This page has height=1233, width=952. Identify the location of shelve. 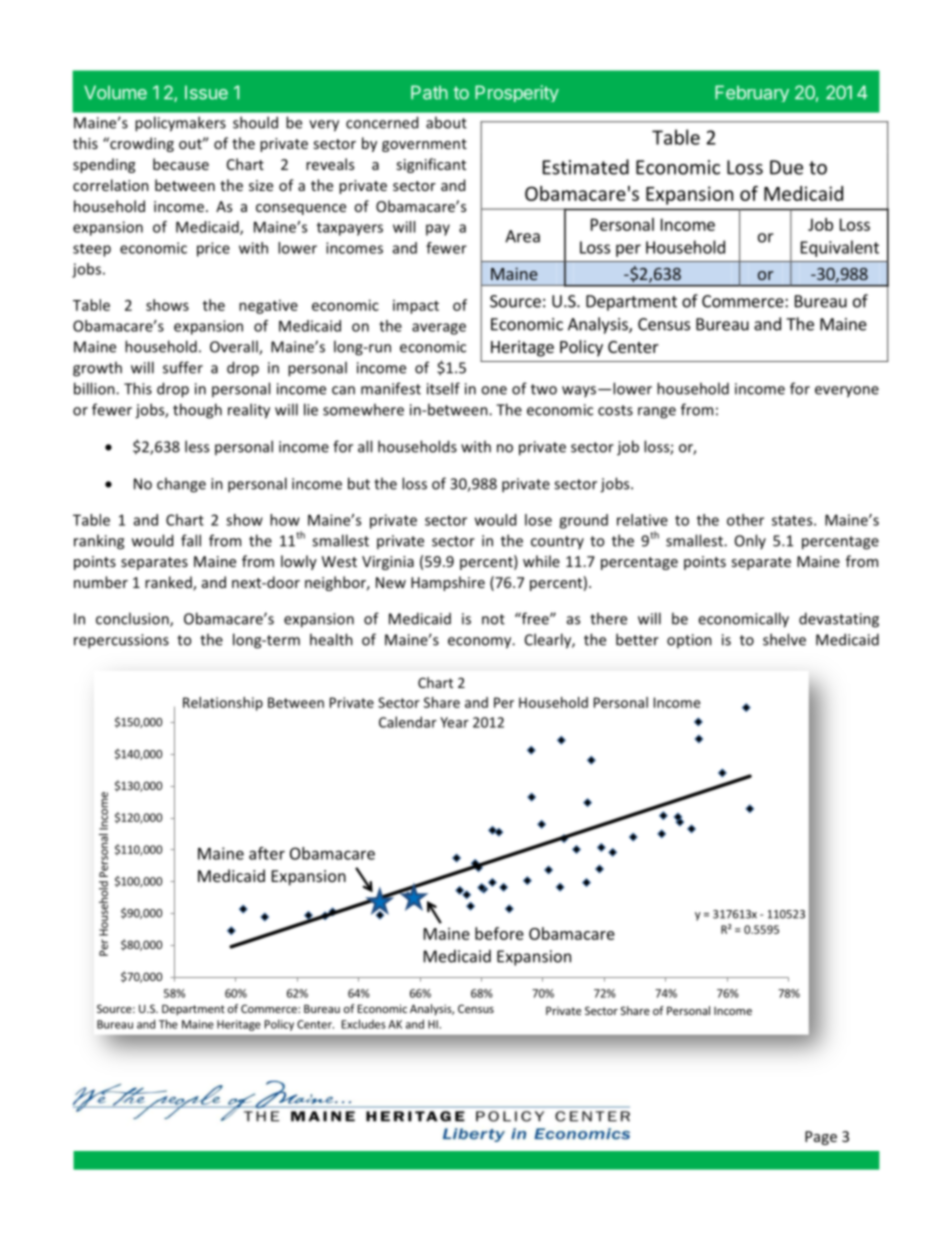
(784, 639).
